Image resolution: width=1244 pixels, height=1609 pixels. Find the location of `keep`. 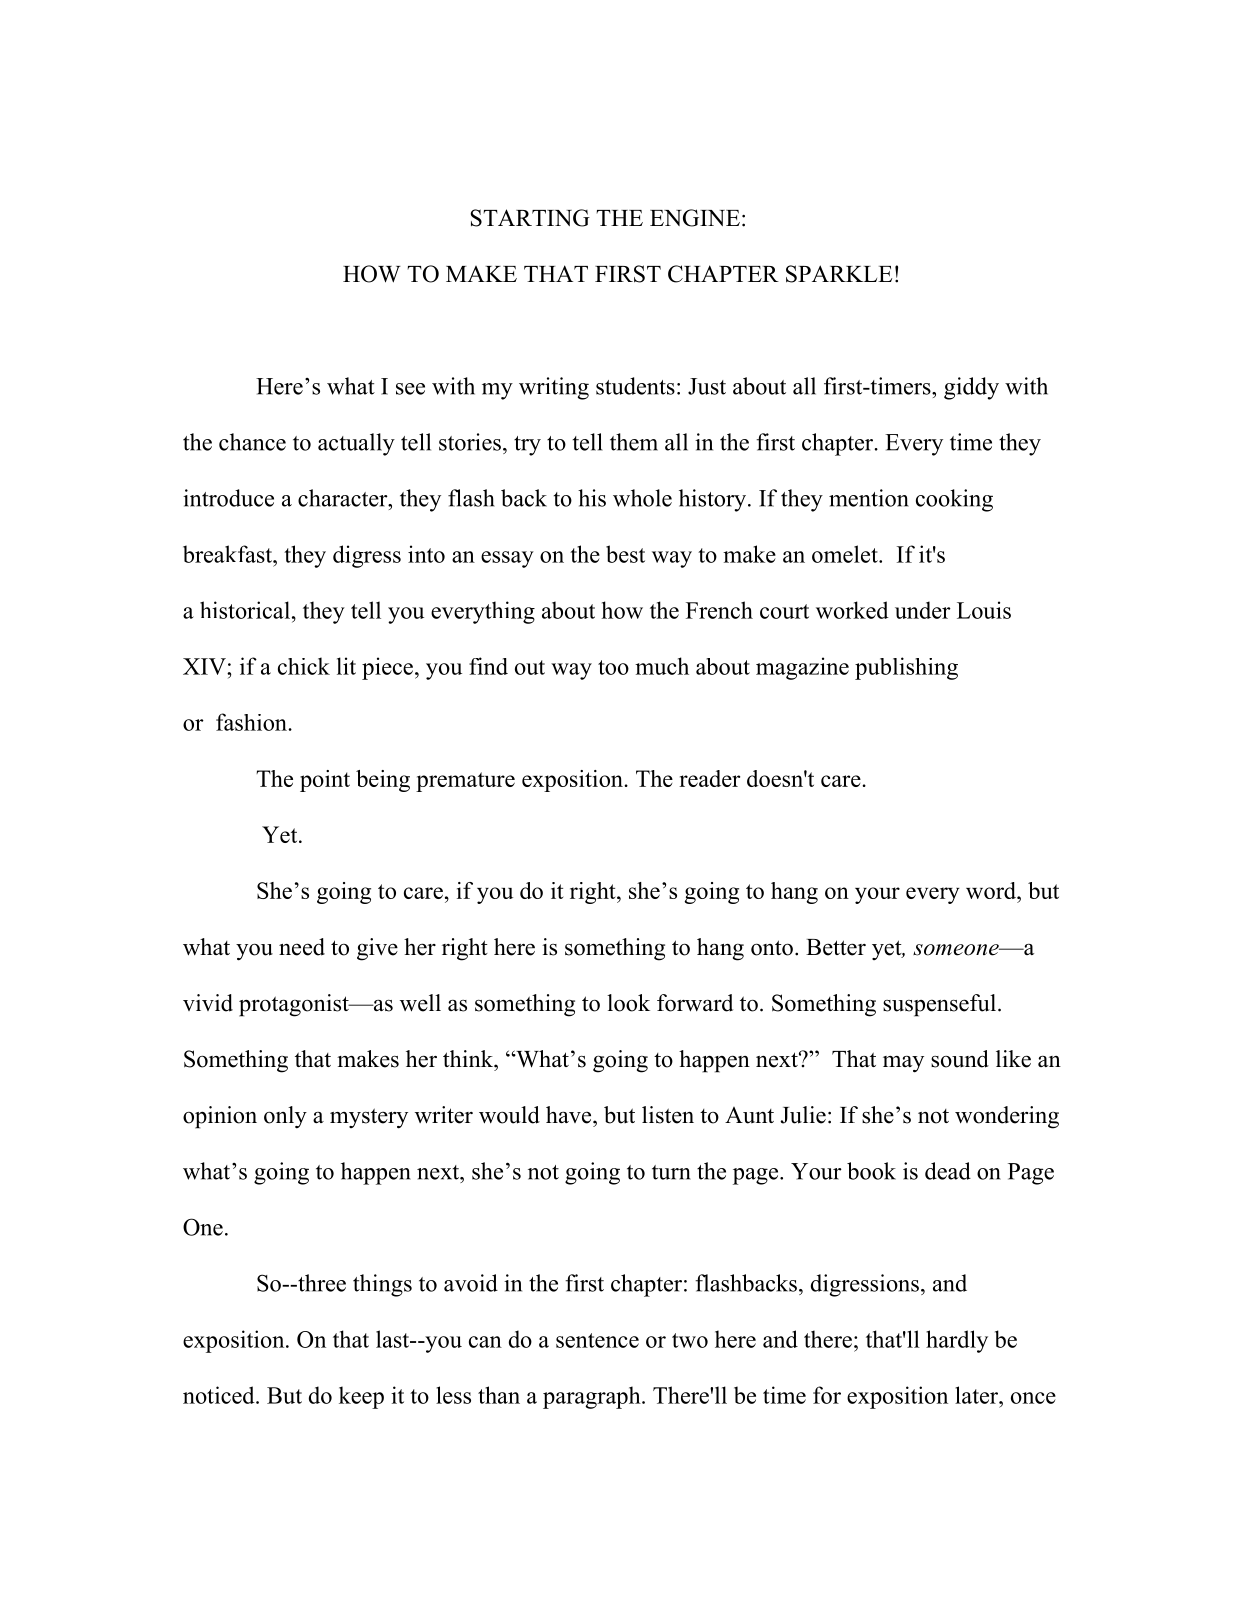

keep is located at coordinates (361, 1397).
